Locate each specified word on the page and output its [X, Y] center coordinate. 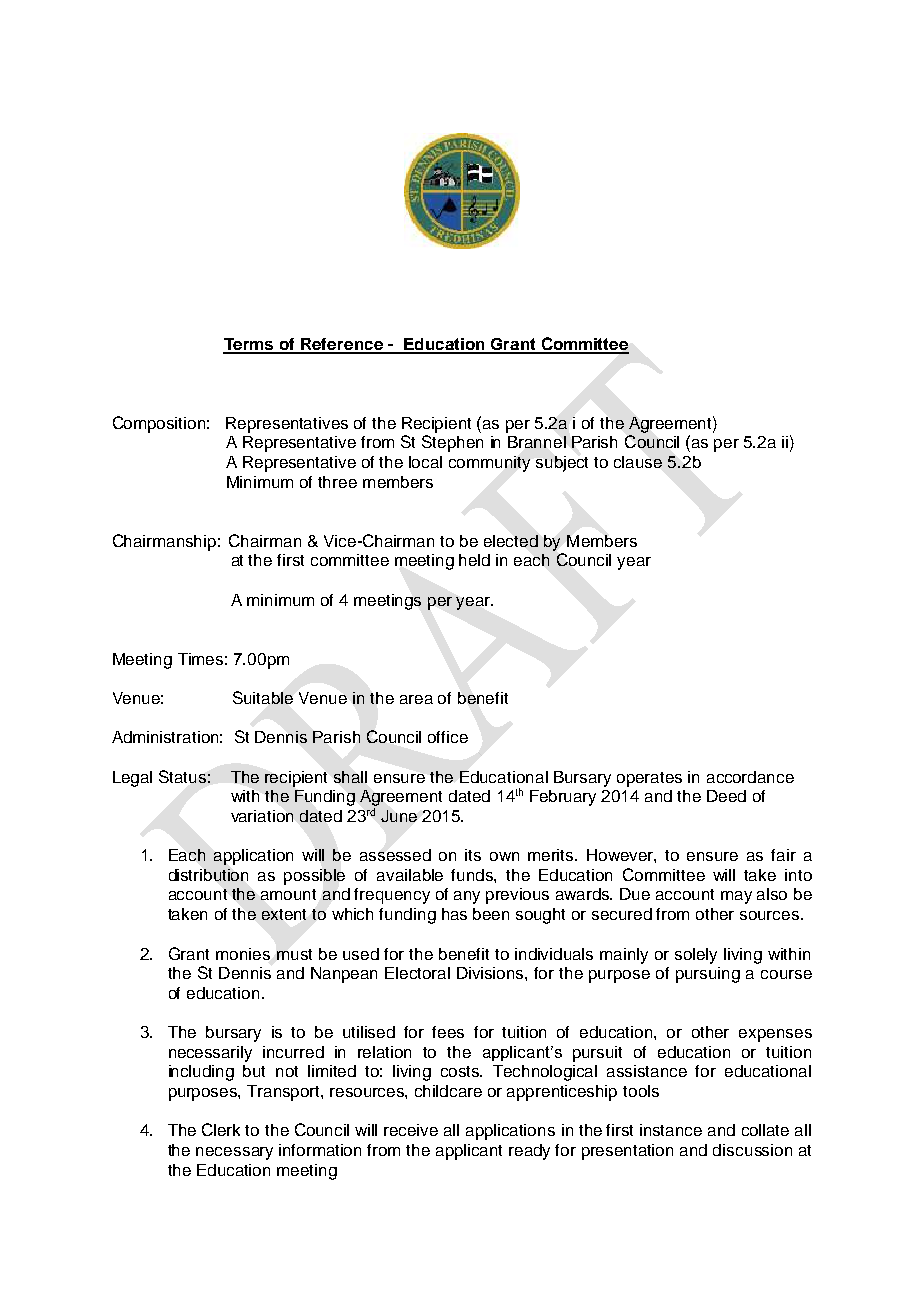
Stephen [452, 443]
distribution [208, 875]
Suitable [263, 697]
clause [638, 462]
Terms [250, 345]
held [474, 560]
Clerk [221, 1129]
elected [511, 541]
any [467, 897]
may [736, 897]
